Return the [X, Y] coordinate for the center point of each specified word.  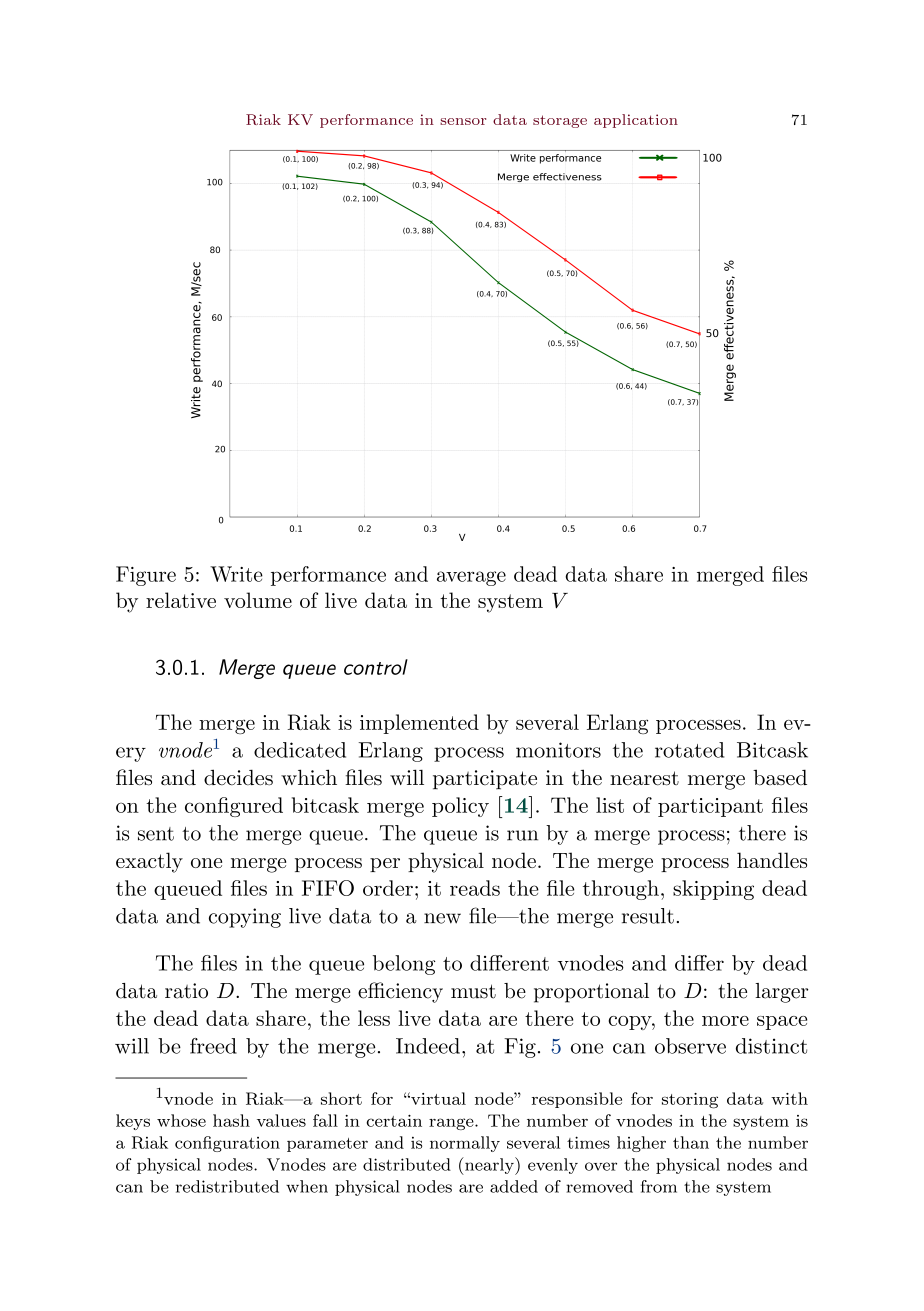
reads [475, 888]
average [471, 578]
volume [258, 600]
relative [181, 600]
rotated [689, 750]
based [780, 777]
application [636, 121]
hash [231, 1120]
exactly [149, 862]
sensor [463, 121]
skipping [713, 890]
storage [560, 121]
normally [465, 1144]
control [376, 667]
